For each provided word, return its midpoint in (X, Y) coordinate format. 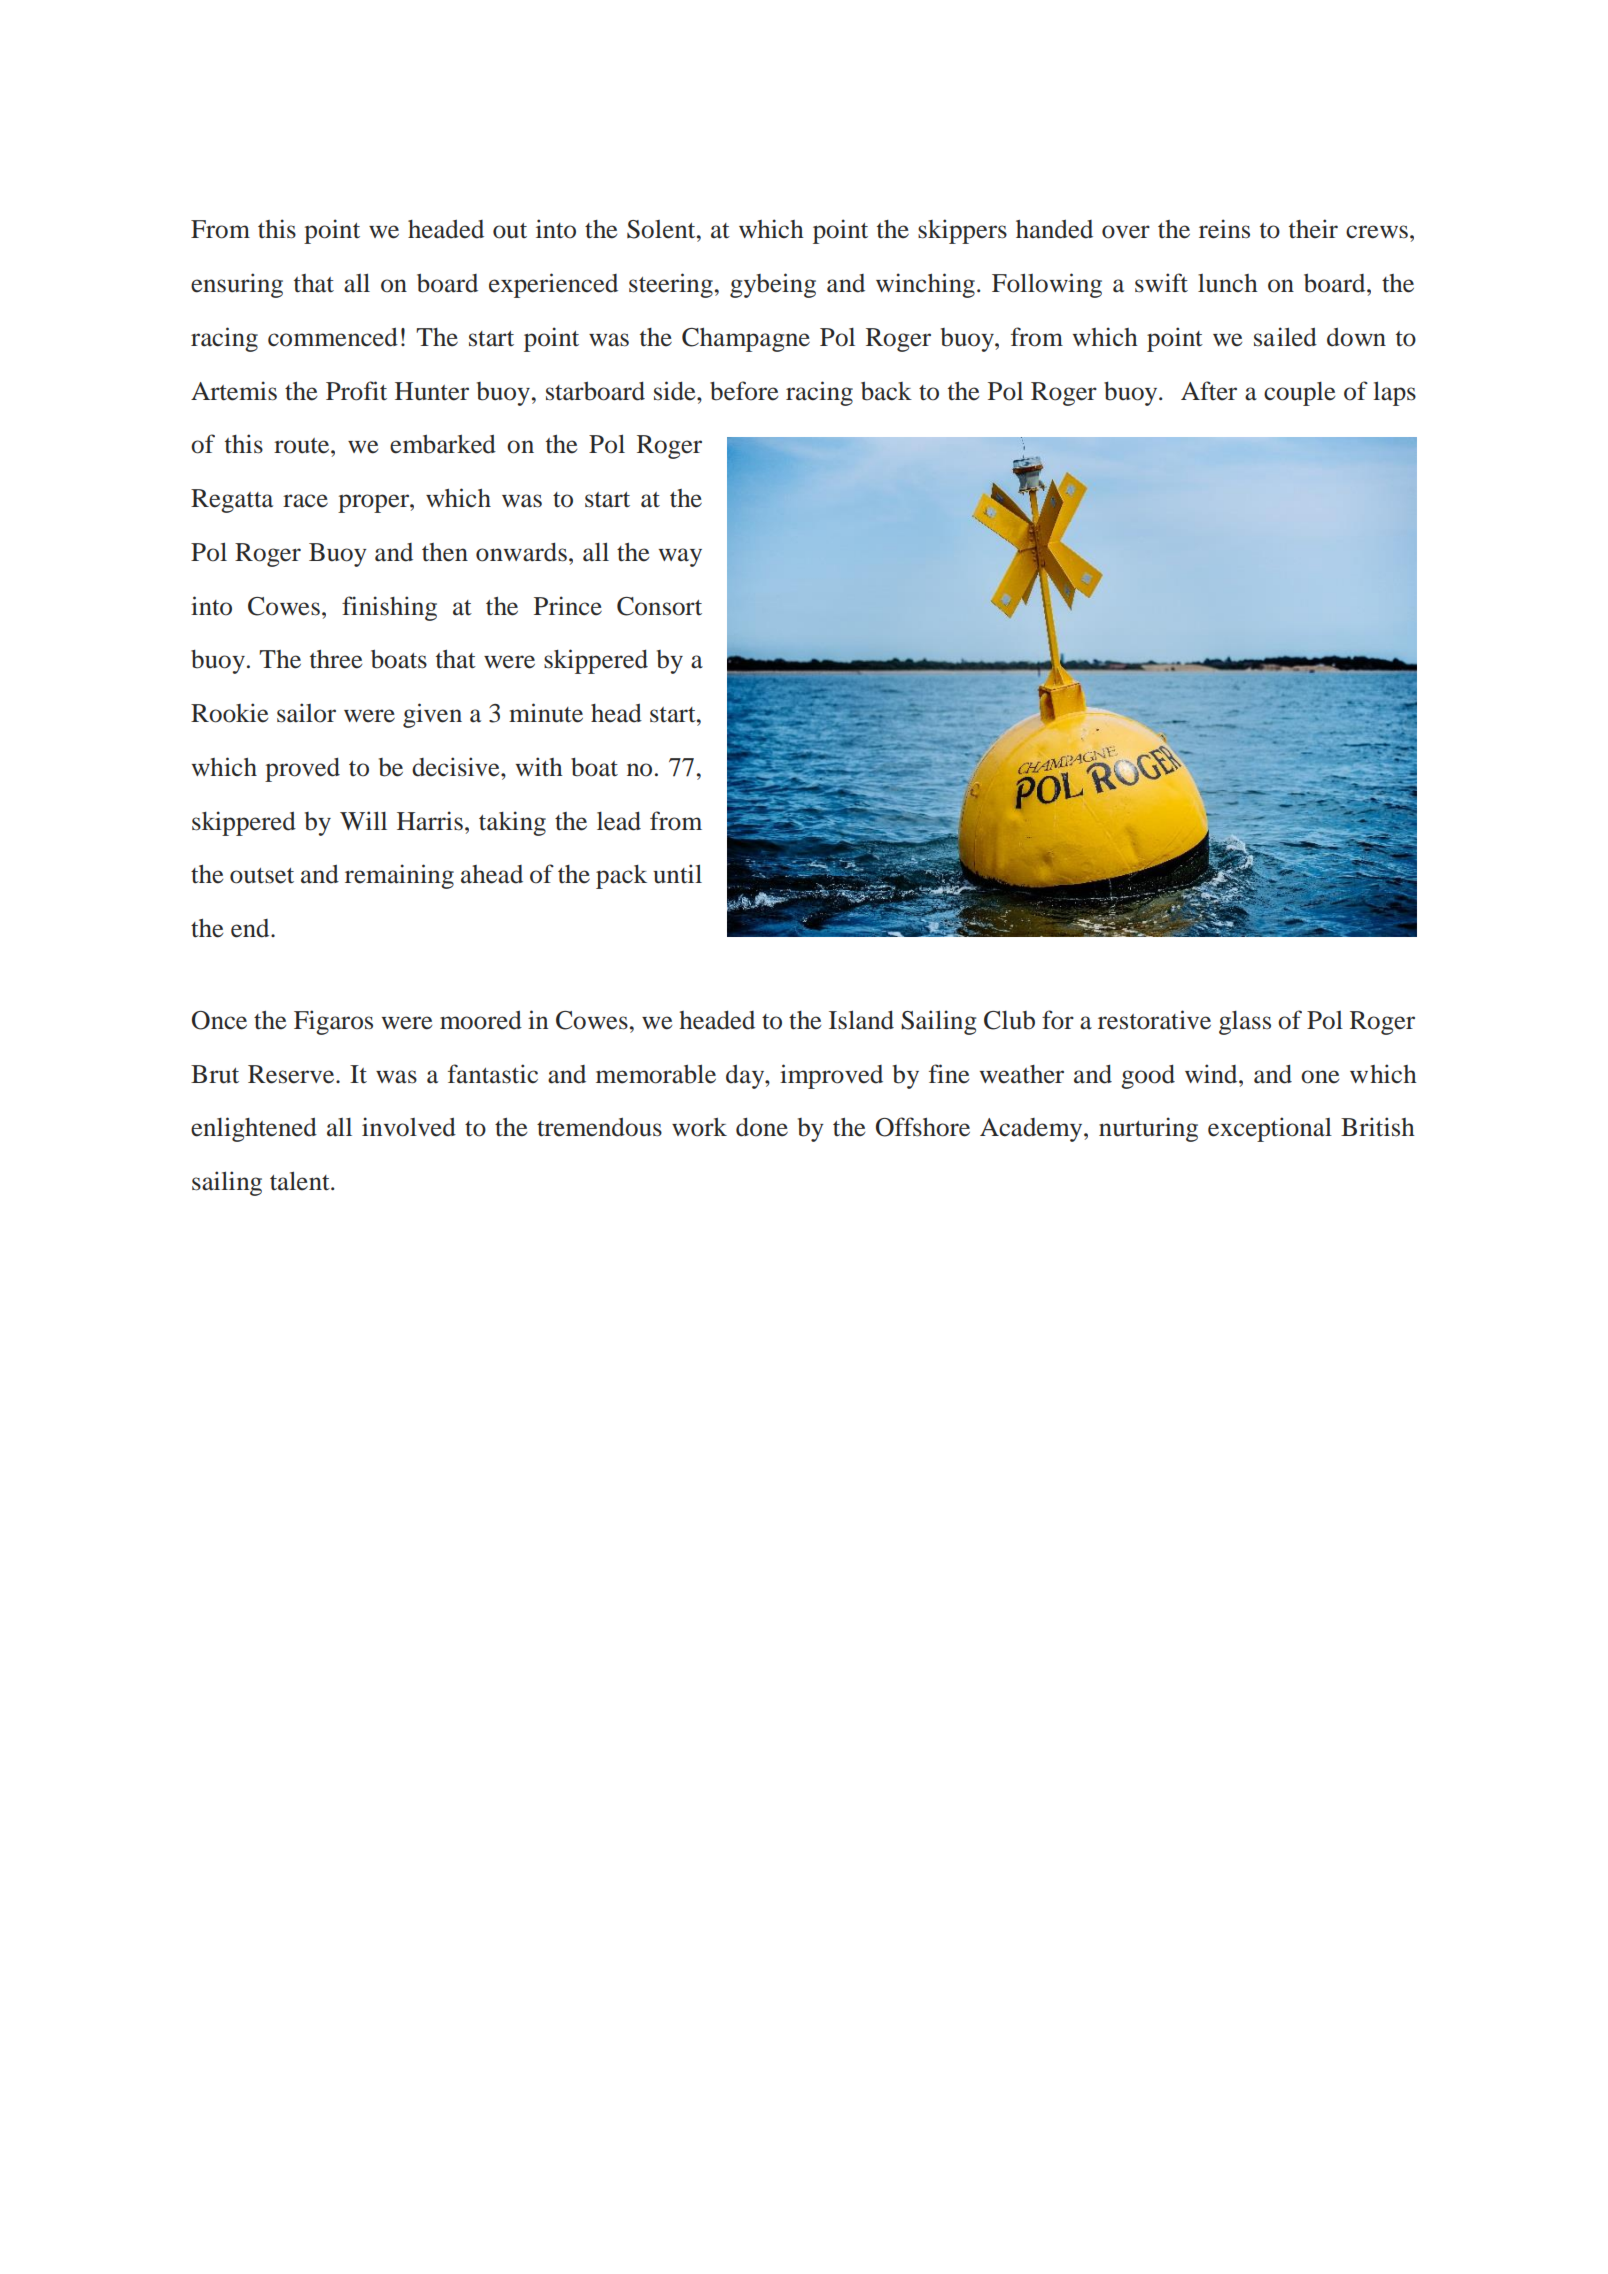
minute (546, 713)
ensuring (237, 285)
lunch (1228, 283)
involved (409, 1127)
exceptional (1270, 1129)
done (762, 1127)
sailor (306, 713)
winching (925, 285)
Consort (659, 606)
